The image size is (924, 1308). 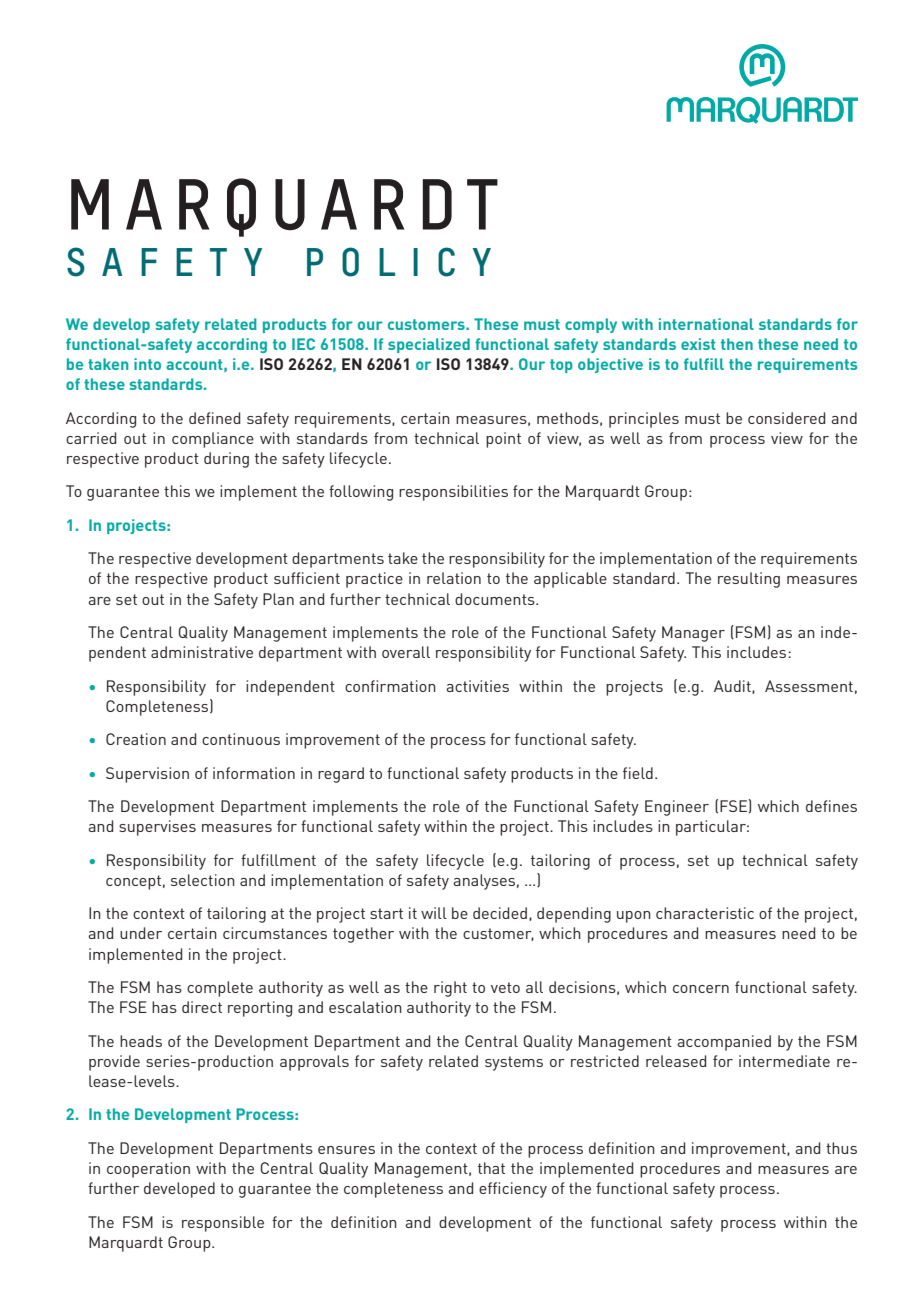 I want to click on Manager, so click(x=693, y=634).
